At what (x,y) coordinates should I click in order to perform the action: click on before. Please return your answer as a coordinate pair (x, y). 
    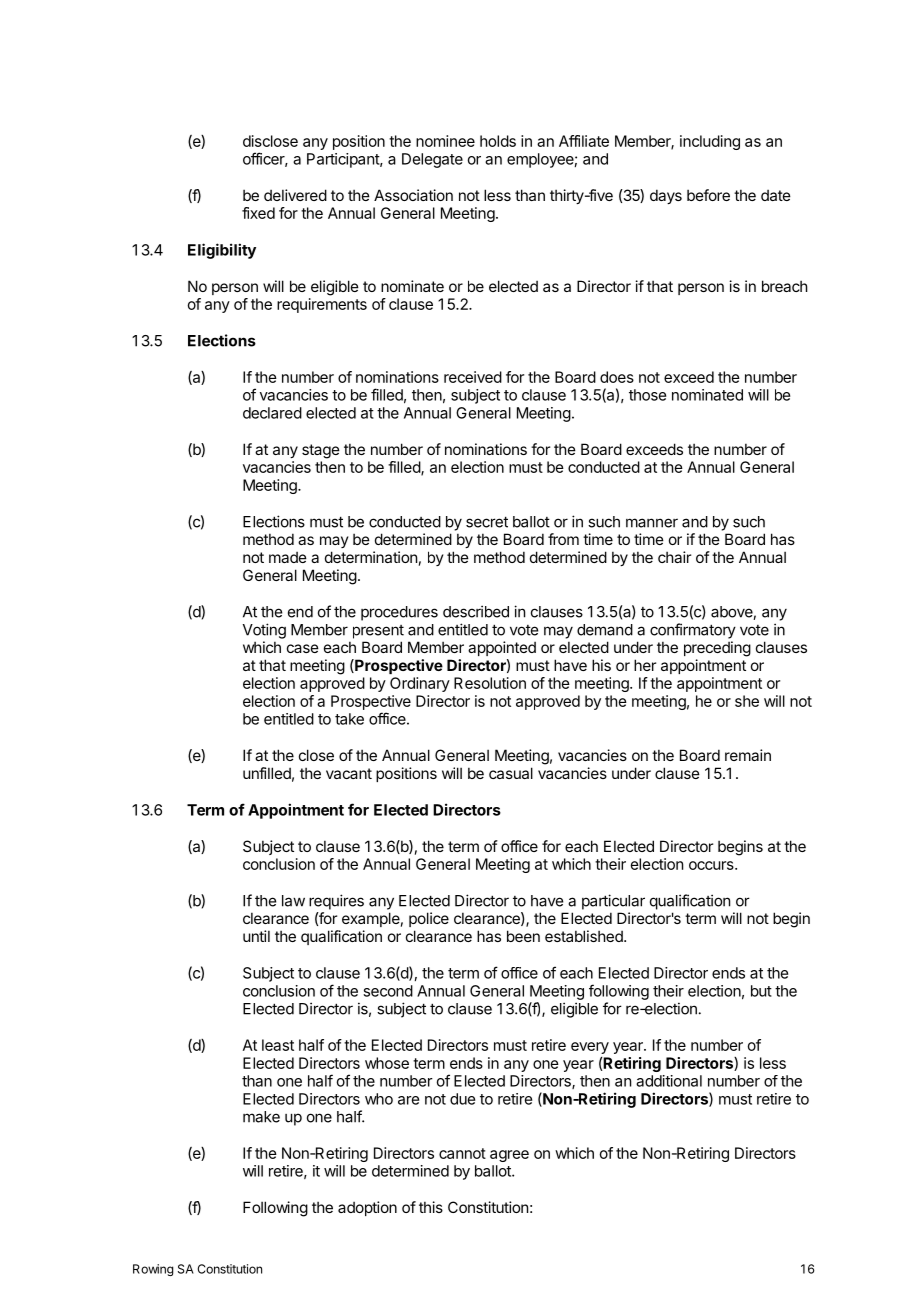
    Looking at the image, I should click on (708, 195).
